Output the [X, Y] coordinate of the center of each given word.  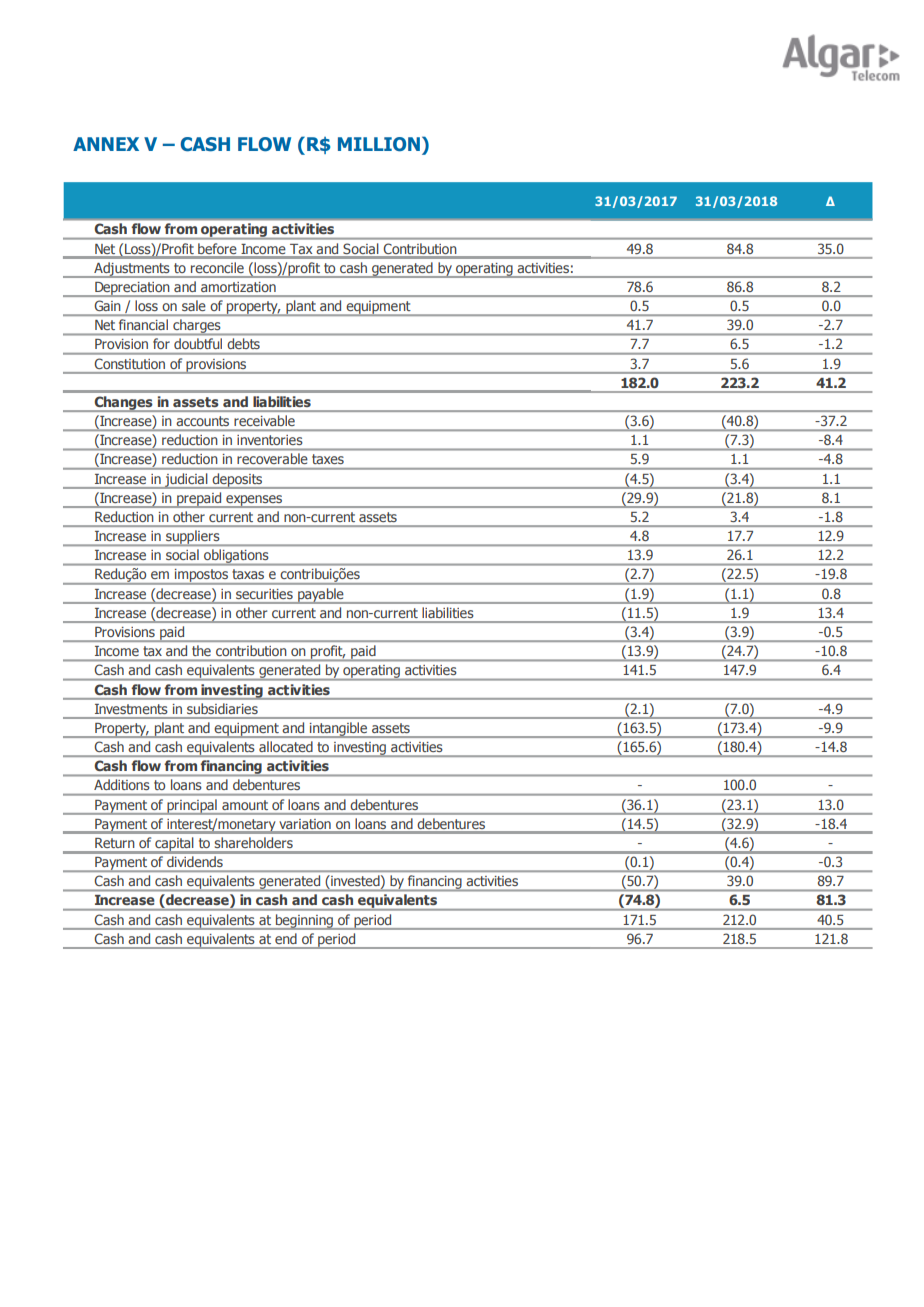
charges [197, 327]
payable [321, 596]
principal [192, 807]
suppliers [193, 538]
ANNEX [106, 144]
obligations [236, 557]
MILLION [379, 144]
